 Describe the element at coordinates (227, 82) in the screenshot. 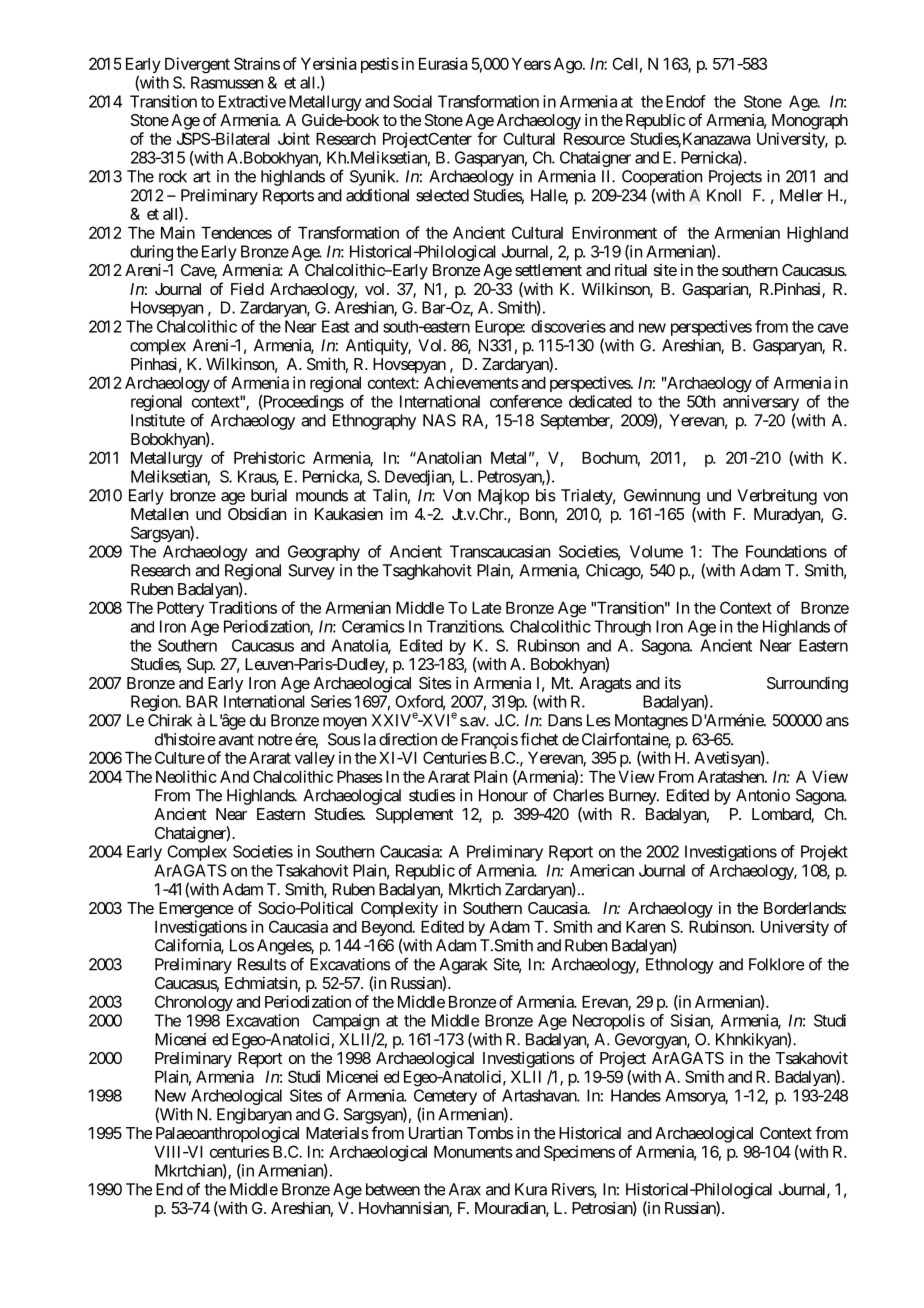

I see `Rasmussen` at that location.
